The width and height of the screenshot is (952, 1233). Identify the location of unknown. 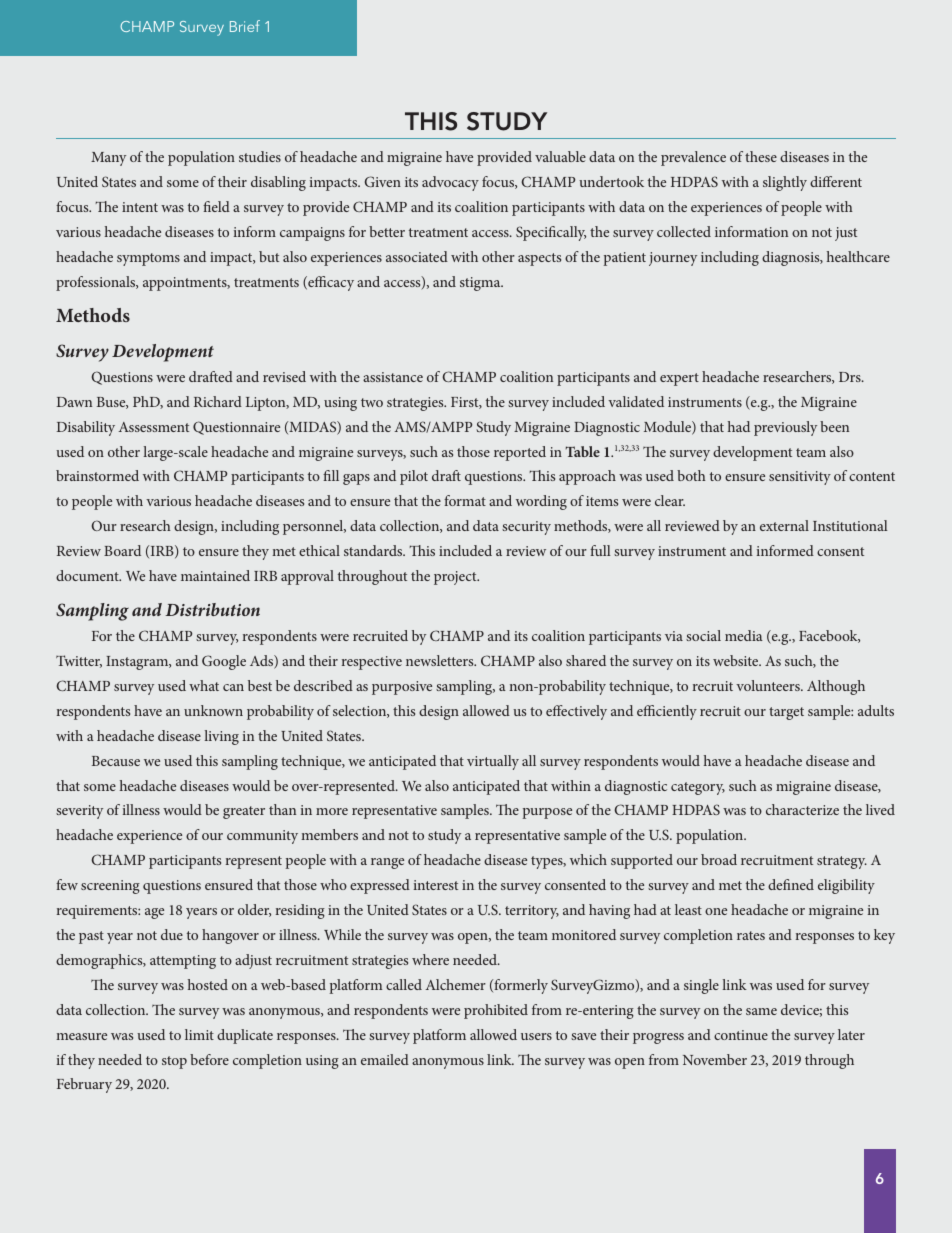
(213, 710).
